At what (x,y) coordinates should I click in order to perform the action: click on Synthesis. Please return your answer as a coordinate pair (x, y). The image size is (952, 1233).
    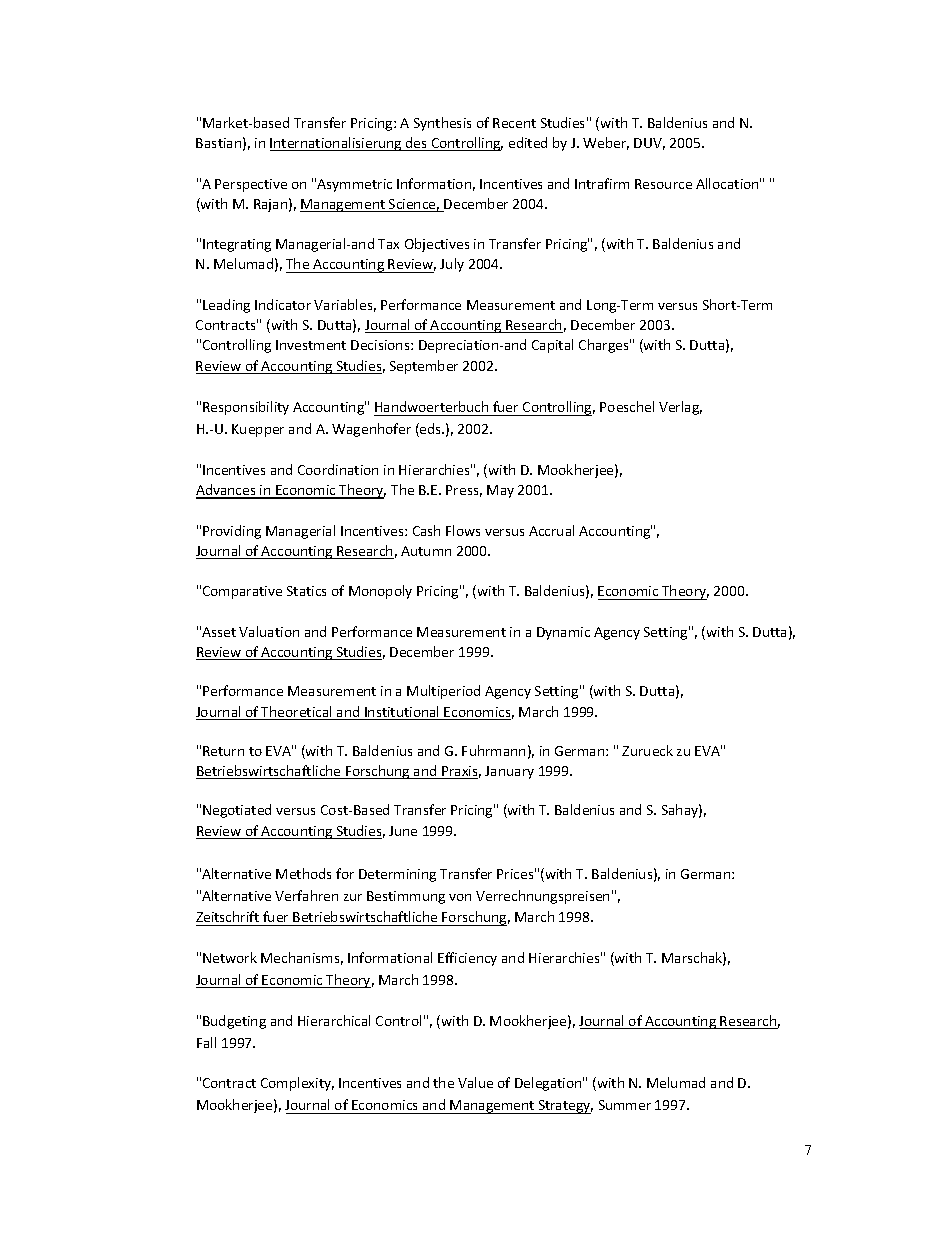
    Looking at the image, I should click on (442, 124).
